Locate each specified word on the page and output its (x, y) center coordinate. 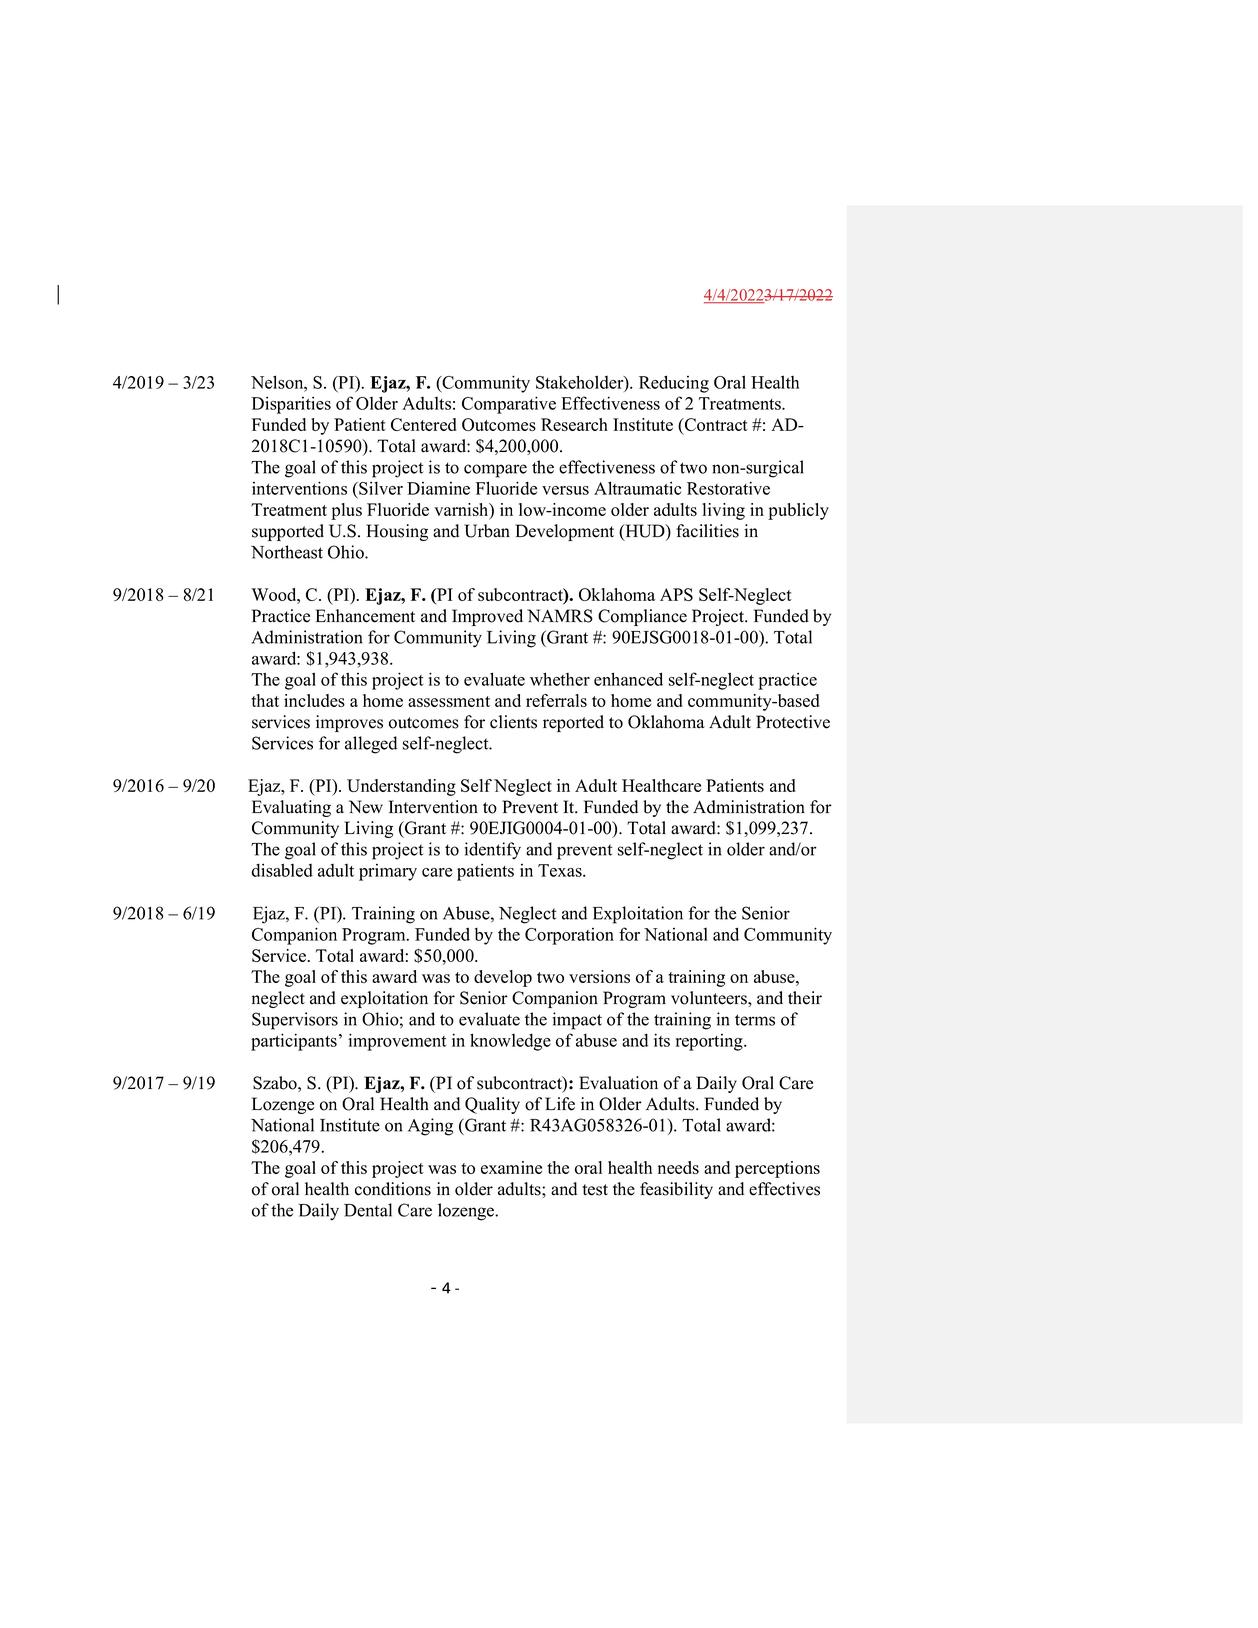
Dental (368, 1210)
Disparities (291, 405)
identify (492, 851)
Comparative (509, 405)
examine (511, 1167)
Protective (793, 722)
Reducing (674, 384)
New (366, 807)
